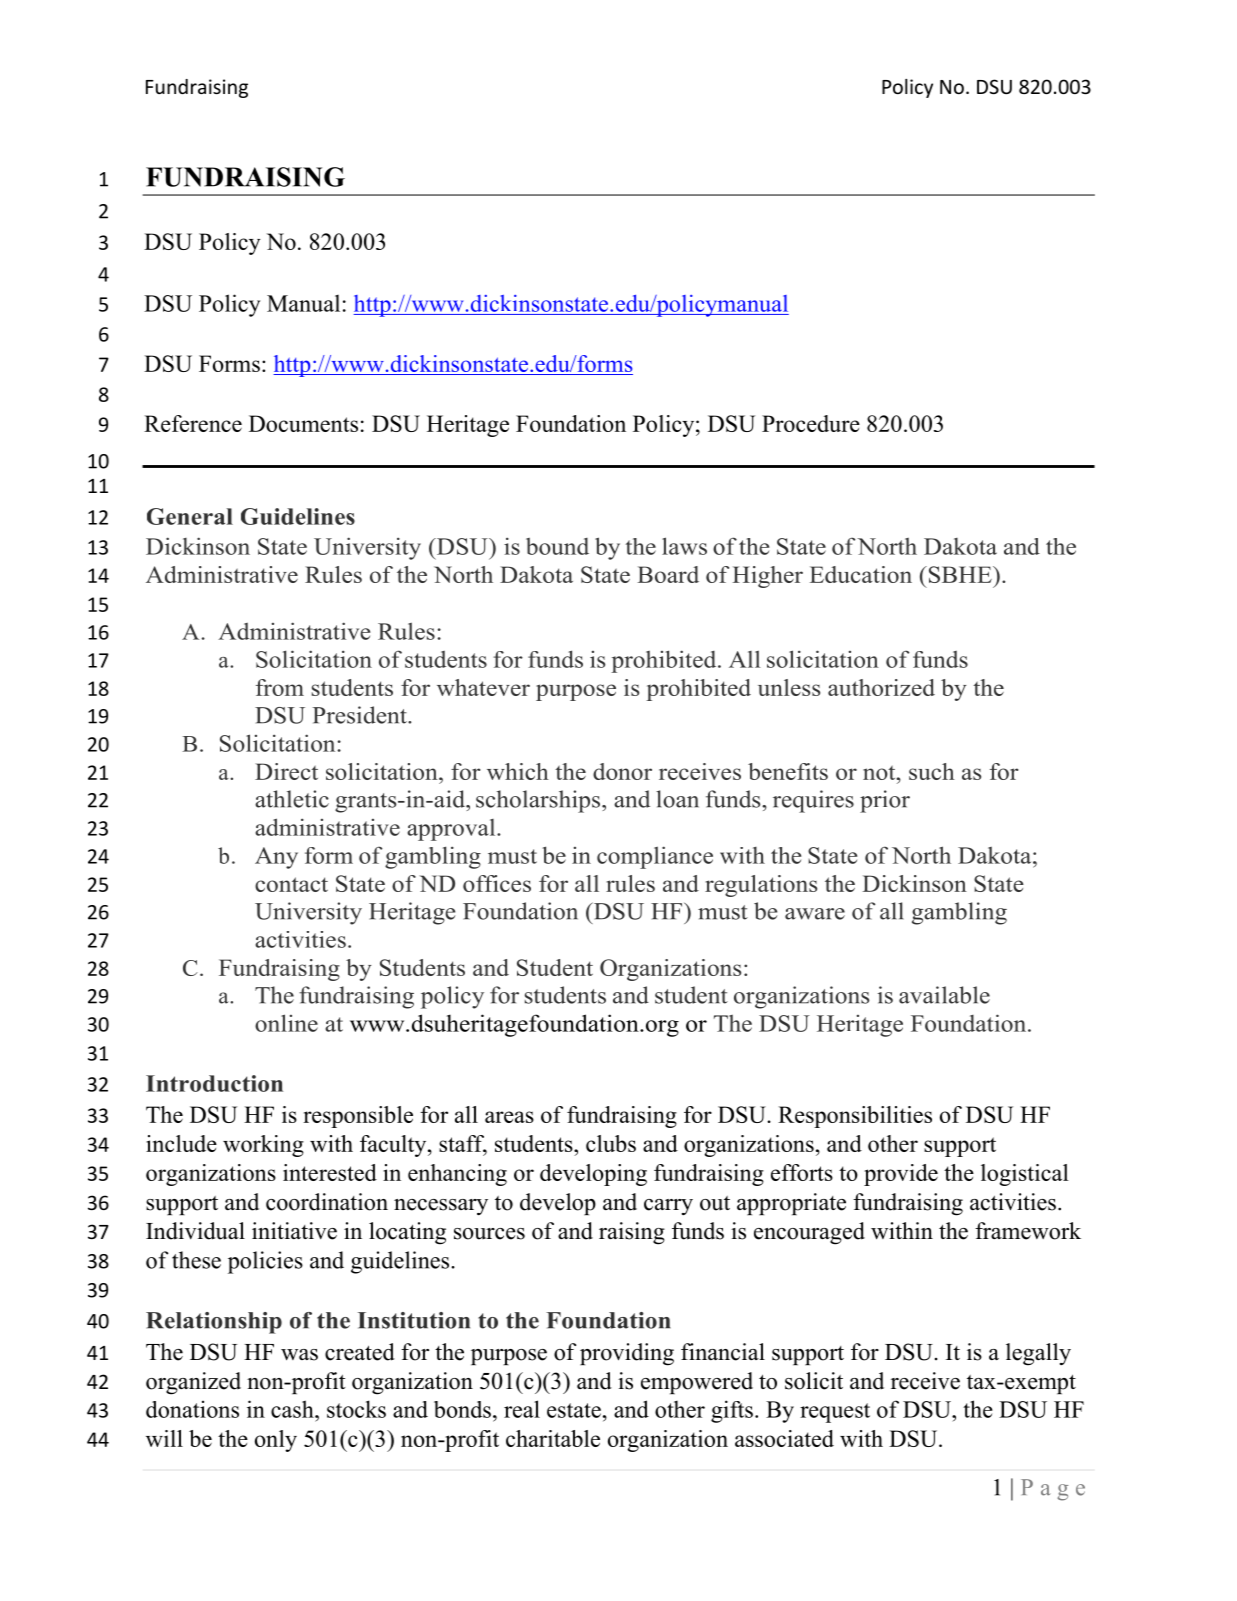 The image size is (1237, 1601). What do you see at coordinates (553, 1438) in the screenshot?
I see `charitable` at bounding box center [553, 1438].
